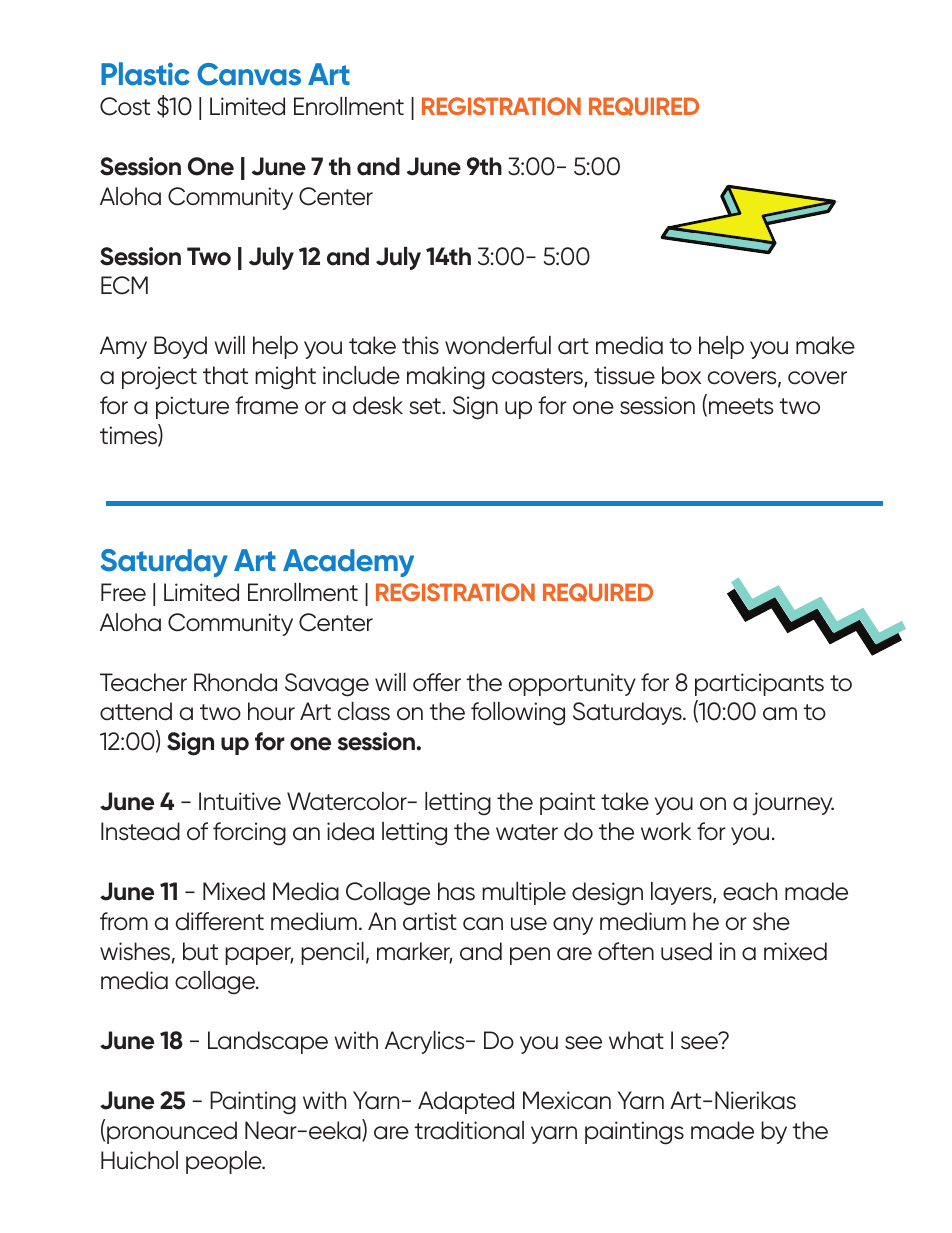  What do you see at coordinates (145, 74) in the screenshot?
I see `Plastic` at bounding box center [145, 74].
